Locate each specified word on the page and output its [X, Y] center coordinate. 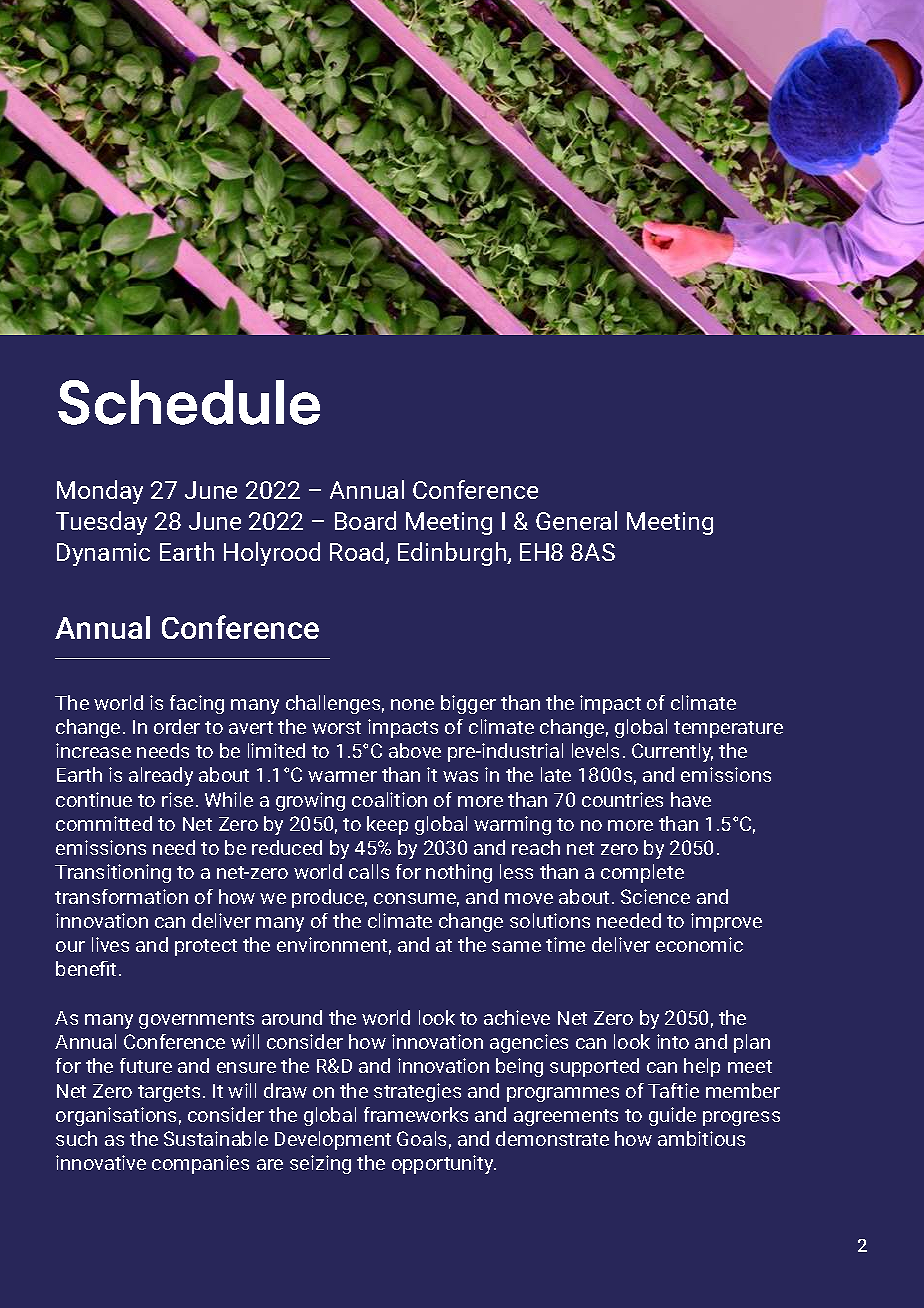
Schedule [189, 402]
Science [655, 896]
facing [197, 704]
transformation [121, 896]
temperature [728, 729]
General [576, 520]
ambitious [701, 1138]
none [412, 704]
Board [365, 520]
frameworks [416, 1114]
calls [369, 871]
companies [200, 1164]
